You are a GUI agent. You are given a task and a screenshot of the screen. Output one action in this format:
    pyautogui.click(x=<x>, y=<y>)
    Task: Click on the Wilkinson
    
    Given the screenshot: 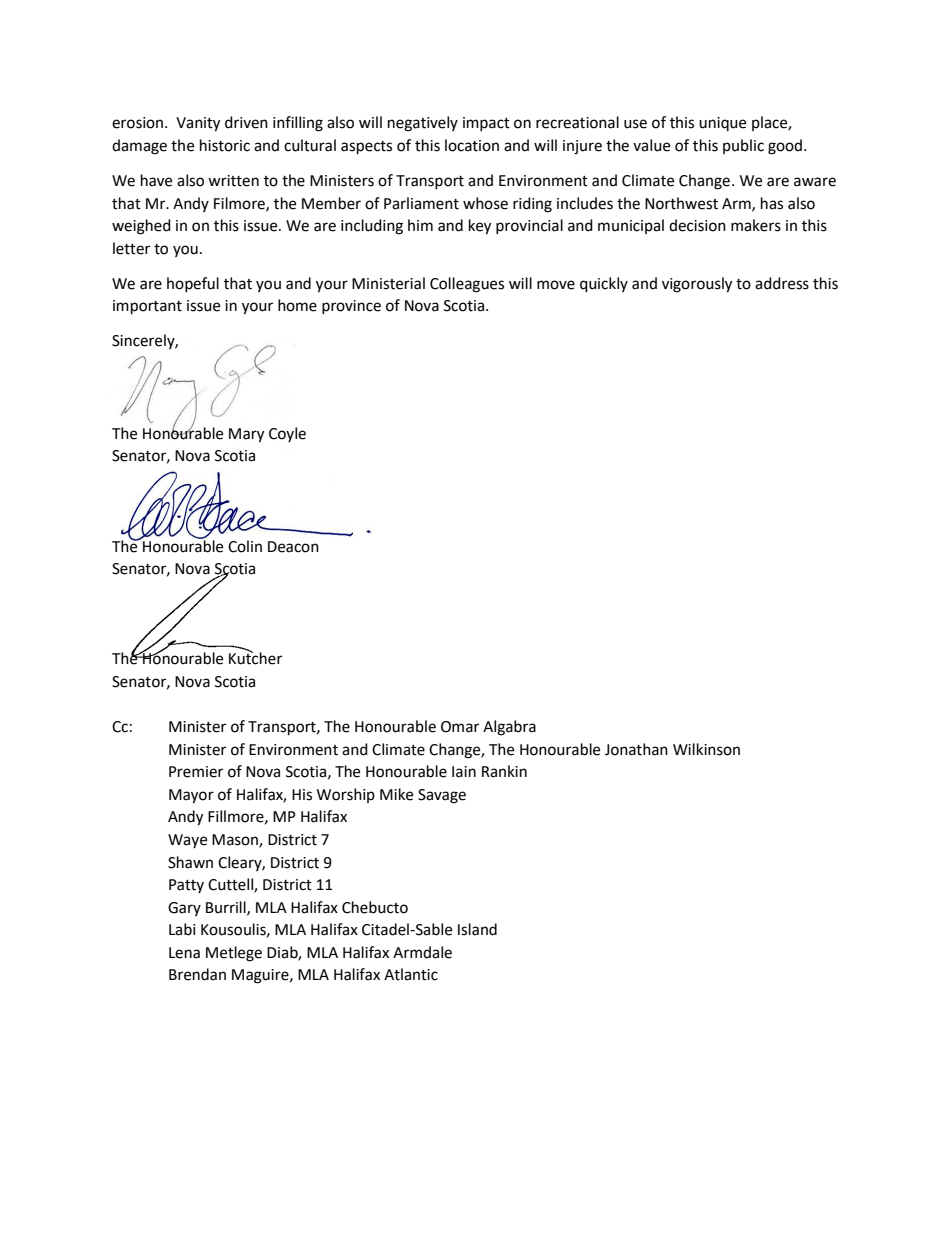 What is the action you would take?
    pyautogui.click(x=706, y=749)
